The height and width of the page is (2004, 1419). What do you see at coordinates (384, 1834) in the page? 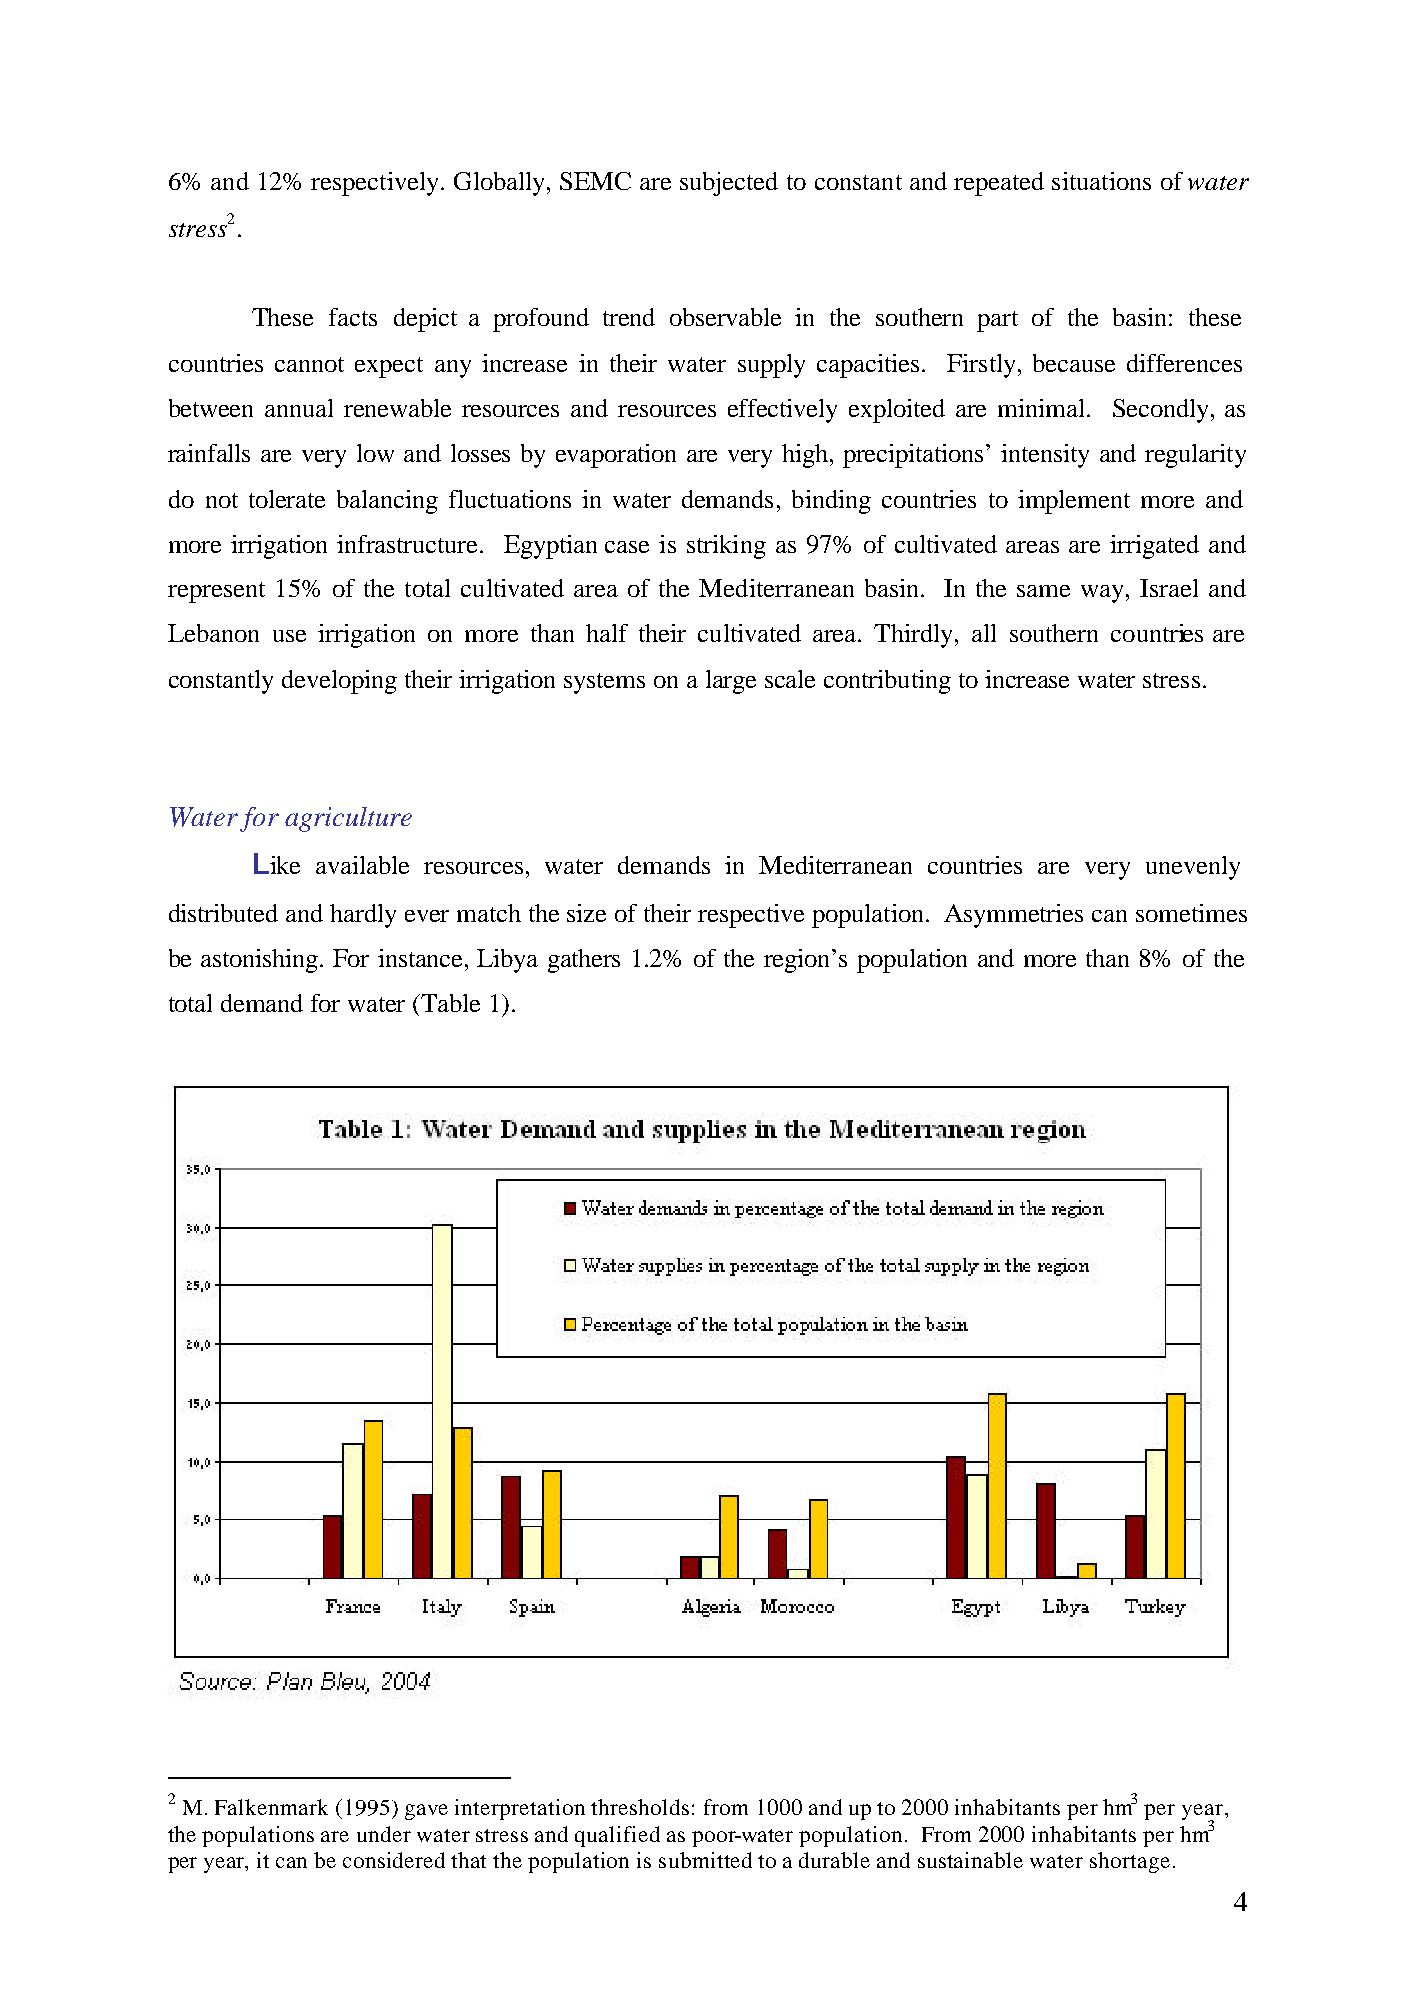
I see `under` at bounding box center [384, 1834].
